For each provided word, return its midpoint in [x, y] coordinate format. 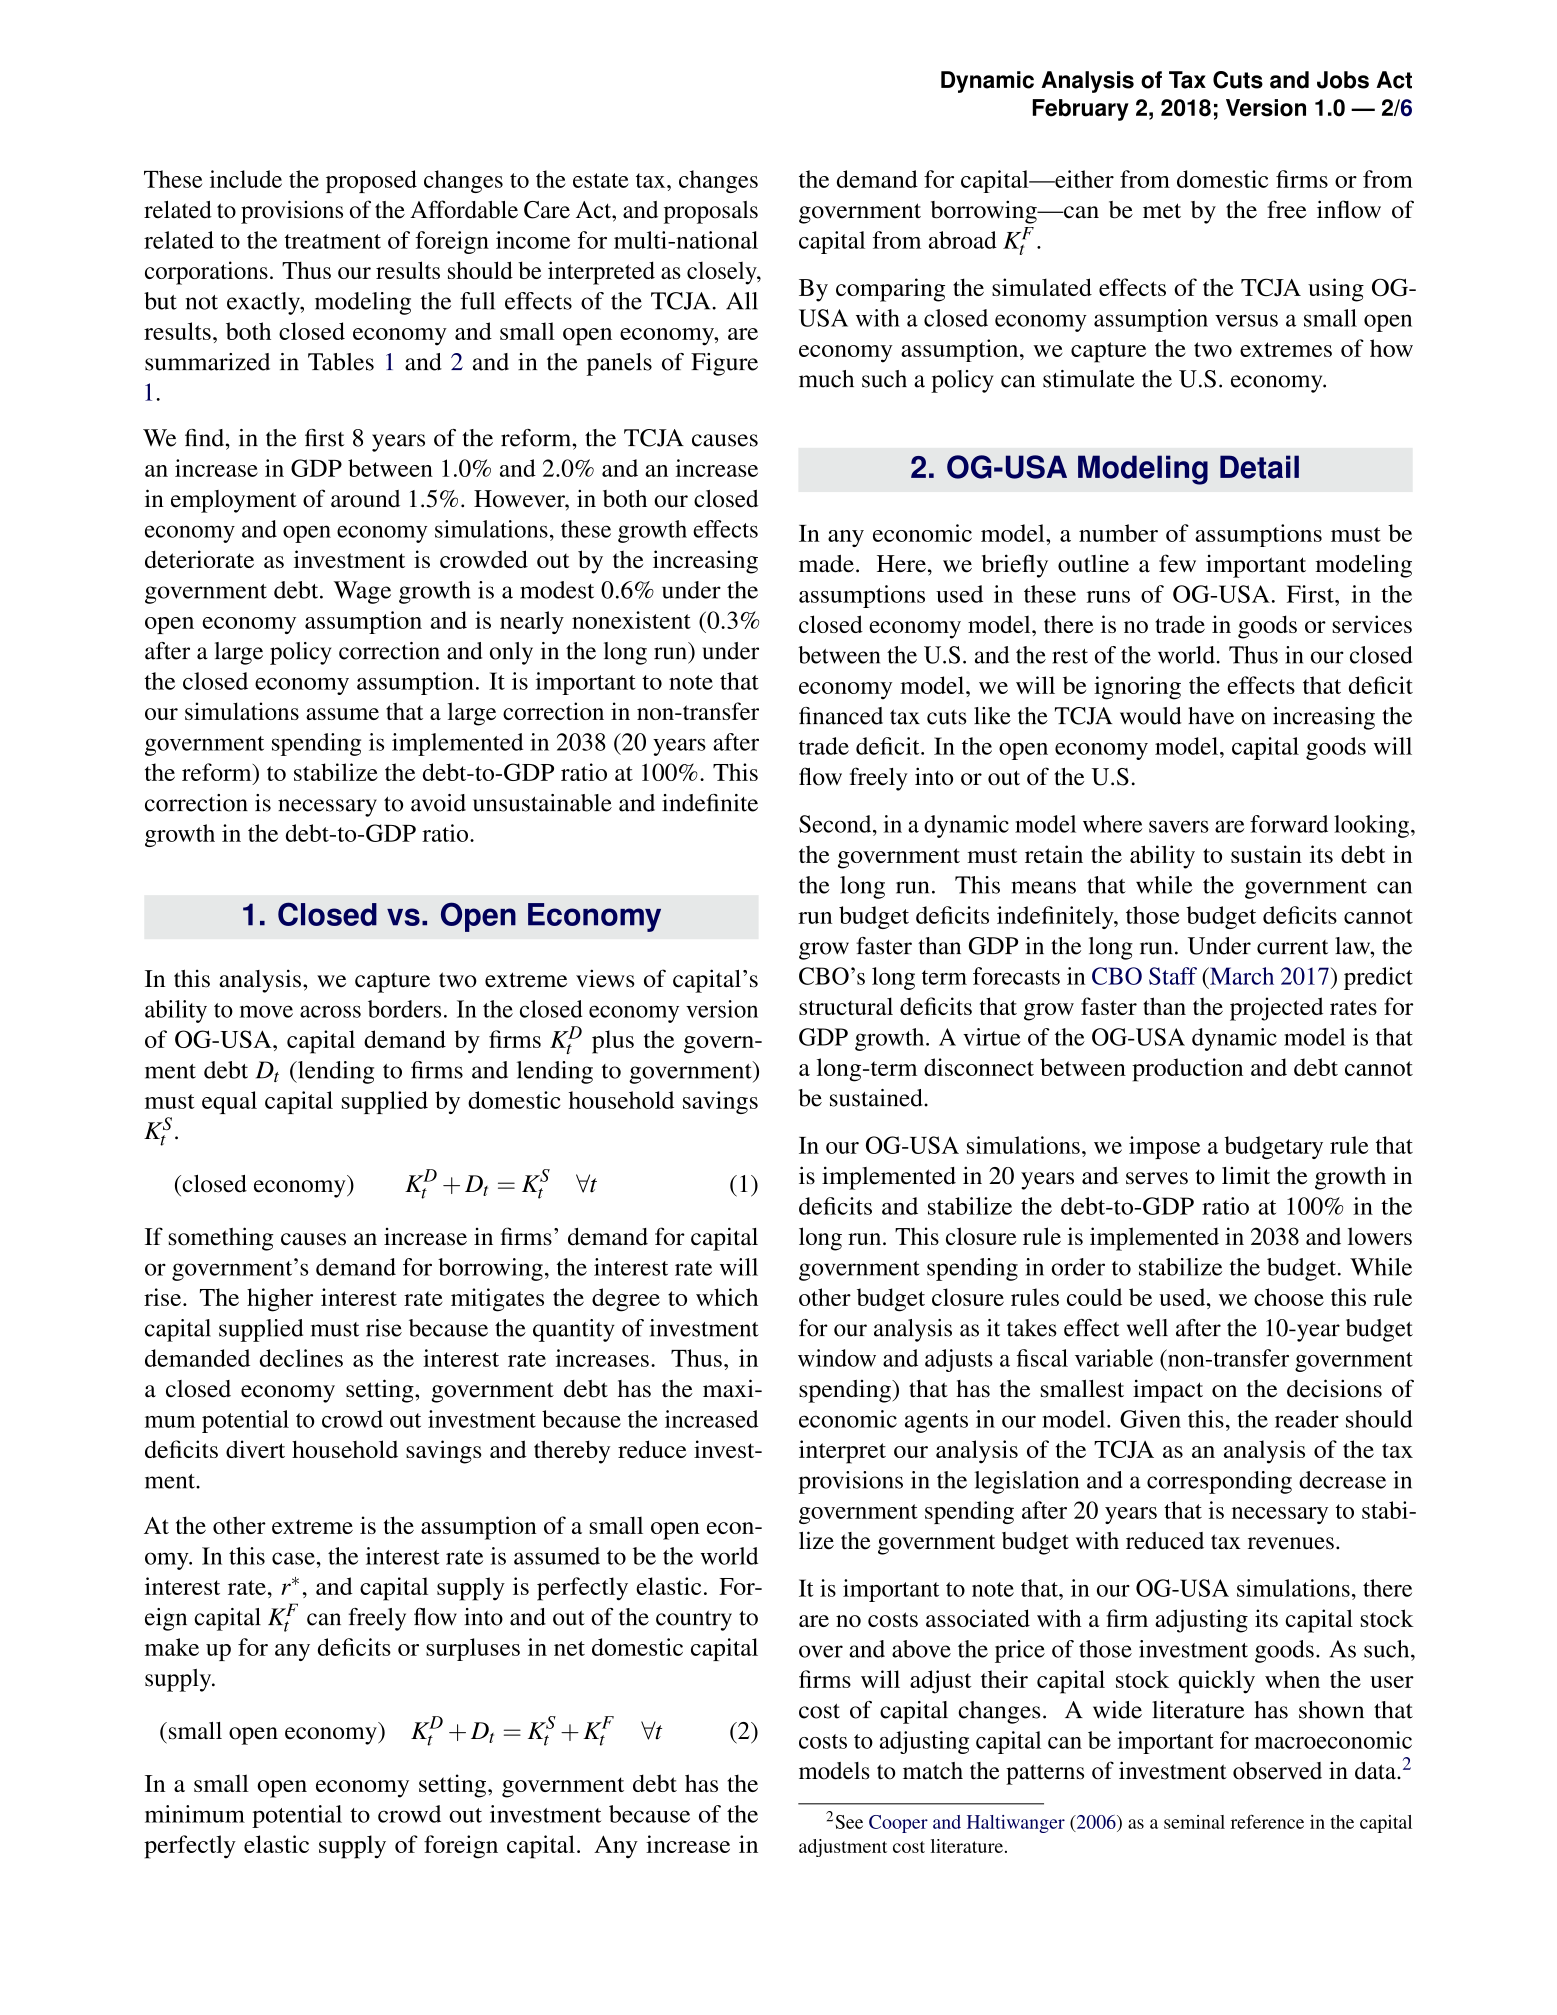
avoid [438, 803]
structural [846, 1006]
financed [841, 716]
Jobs [1343, 80]
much [826, 379]
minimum [195, 1814]
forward [1289, 824]
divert [255, 1449]
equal [229, 1102]
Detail [1259, 467]
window [837, 1358]
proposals [711, 212]
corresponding [1219, 1482]
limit [1246, 1176]
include [246, 179]
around [365, 499]
